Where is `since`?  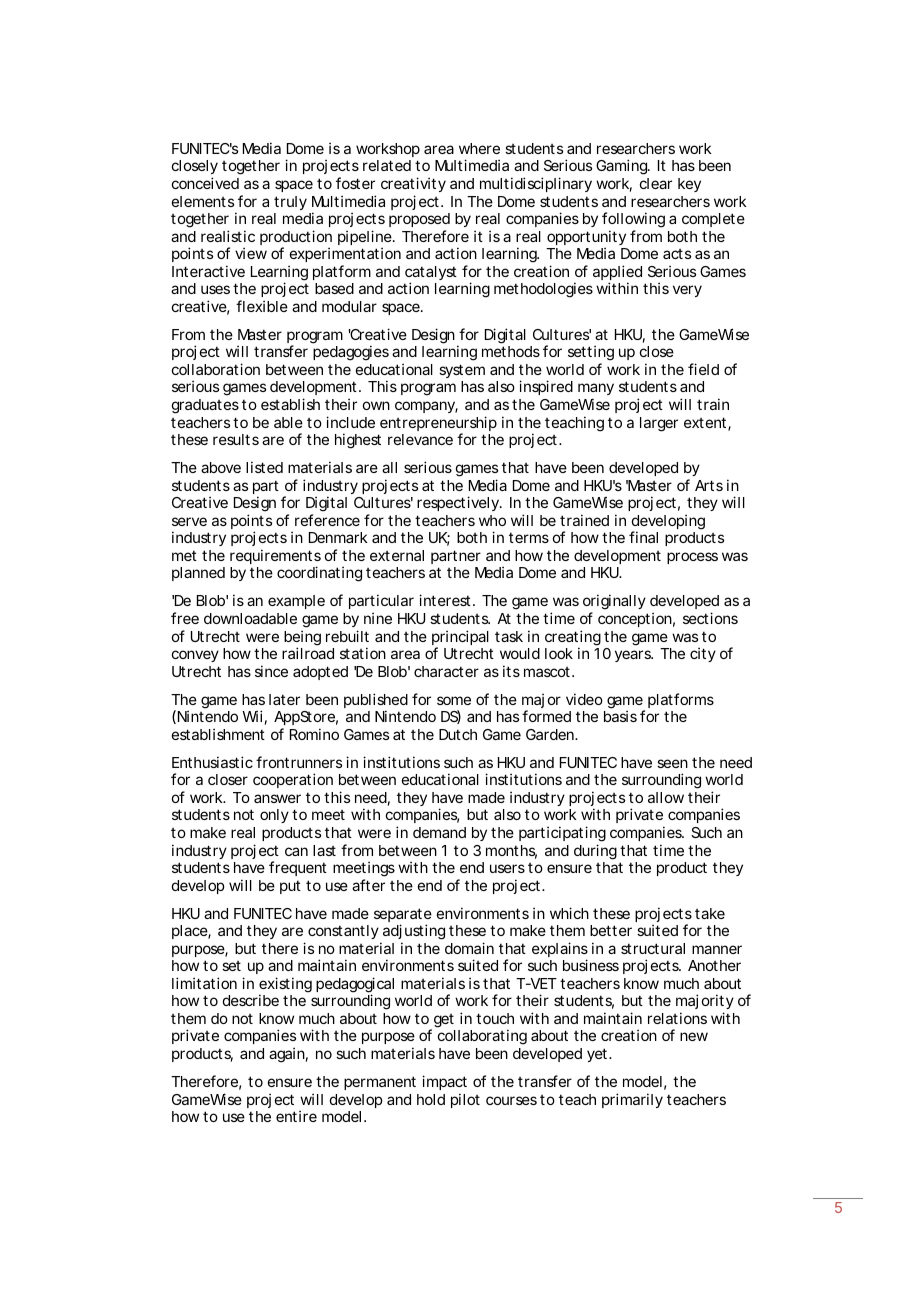 since is located at coordinates (271, 671).
